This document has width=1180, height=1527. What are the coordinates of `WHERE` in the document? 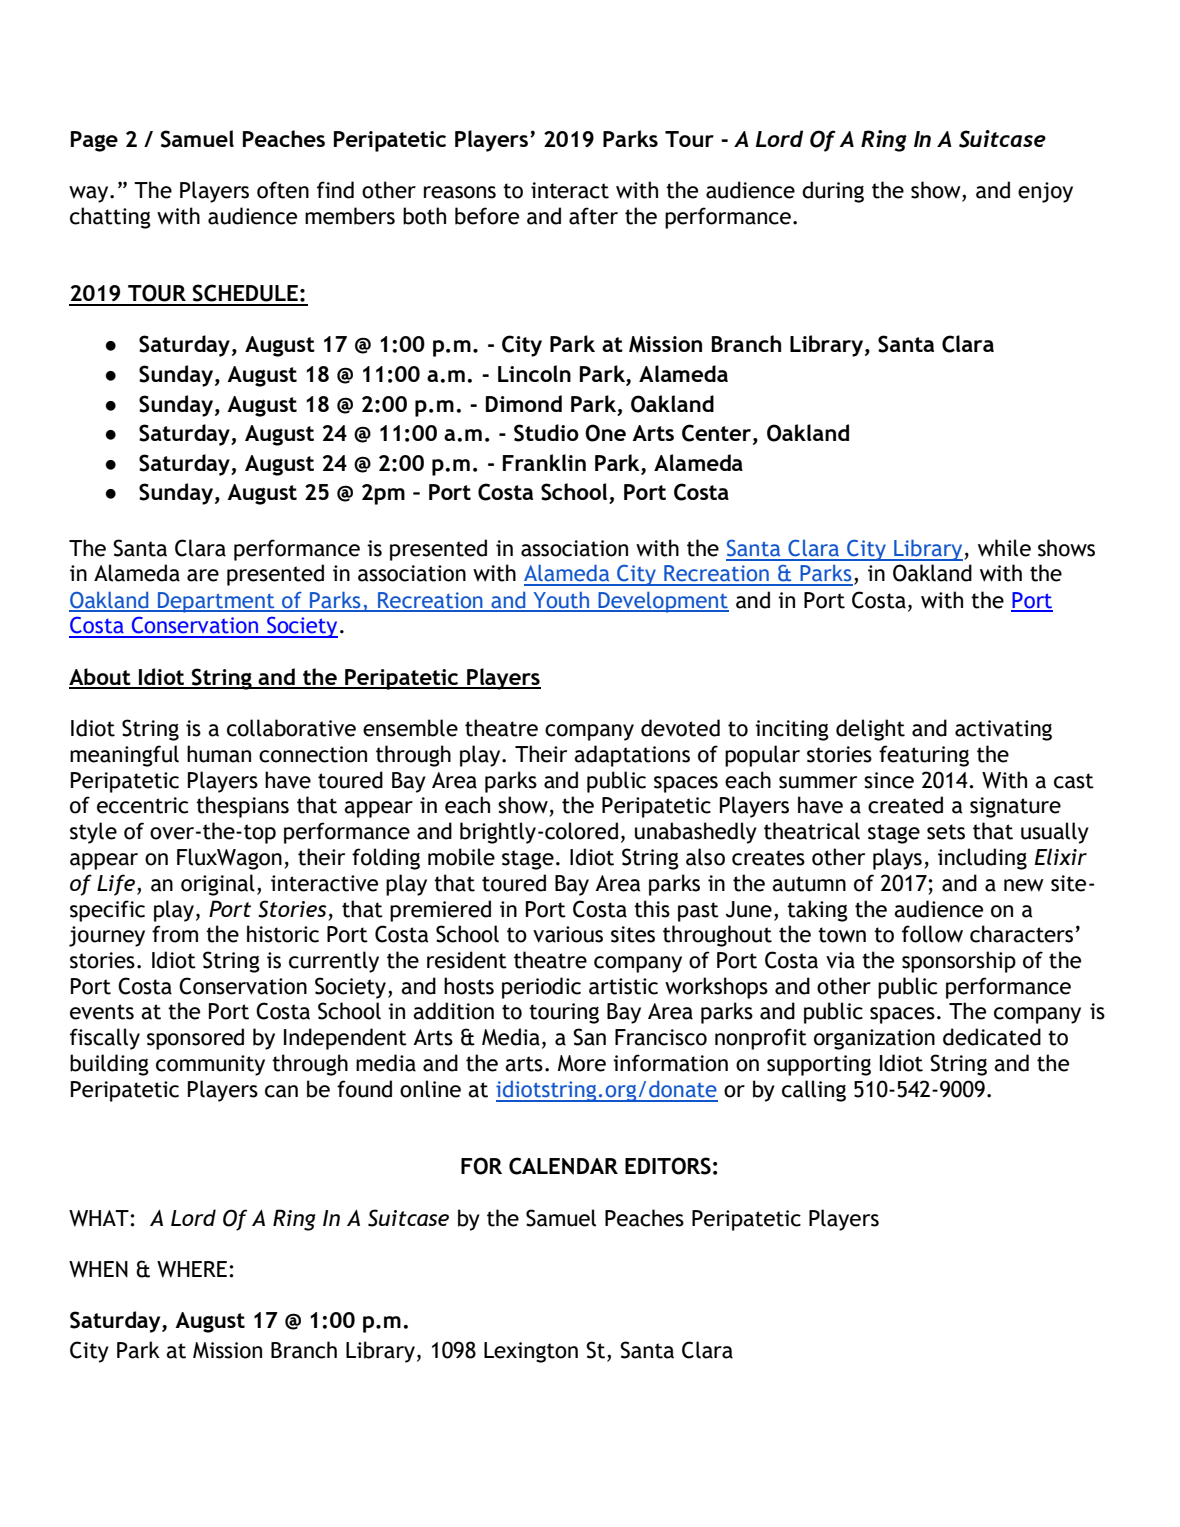 It's located at (192, 1269).
